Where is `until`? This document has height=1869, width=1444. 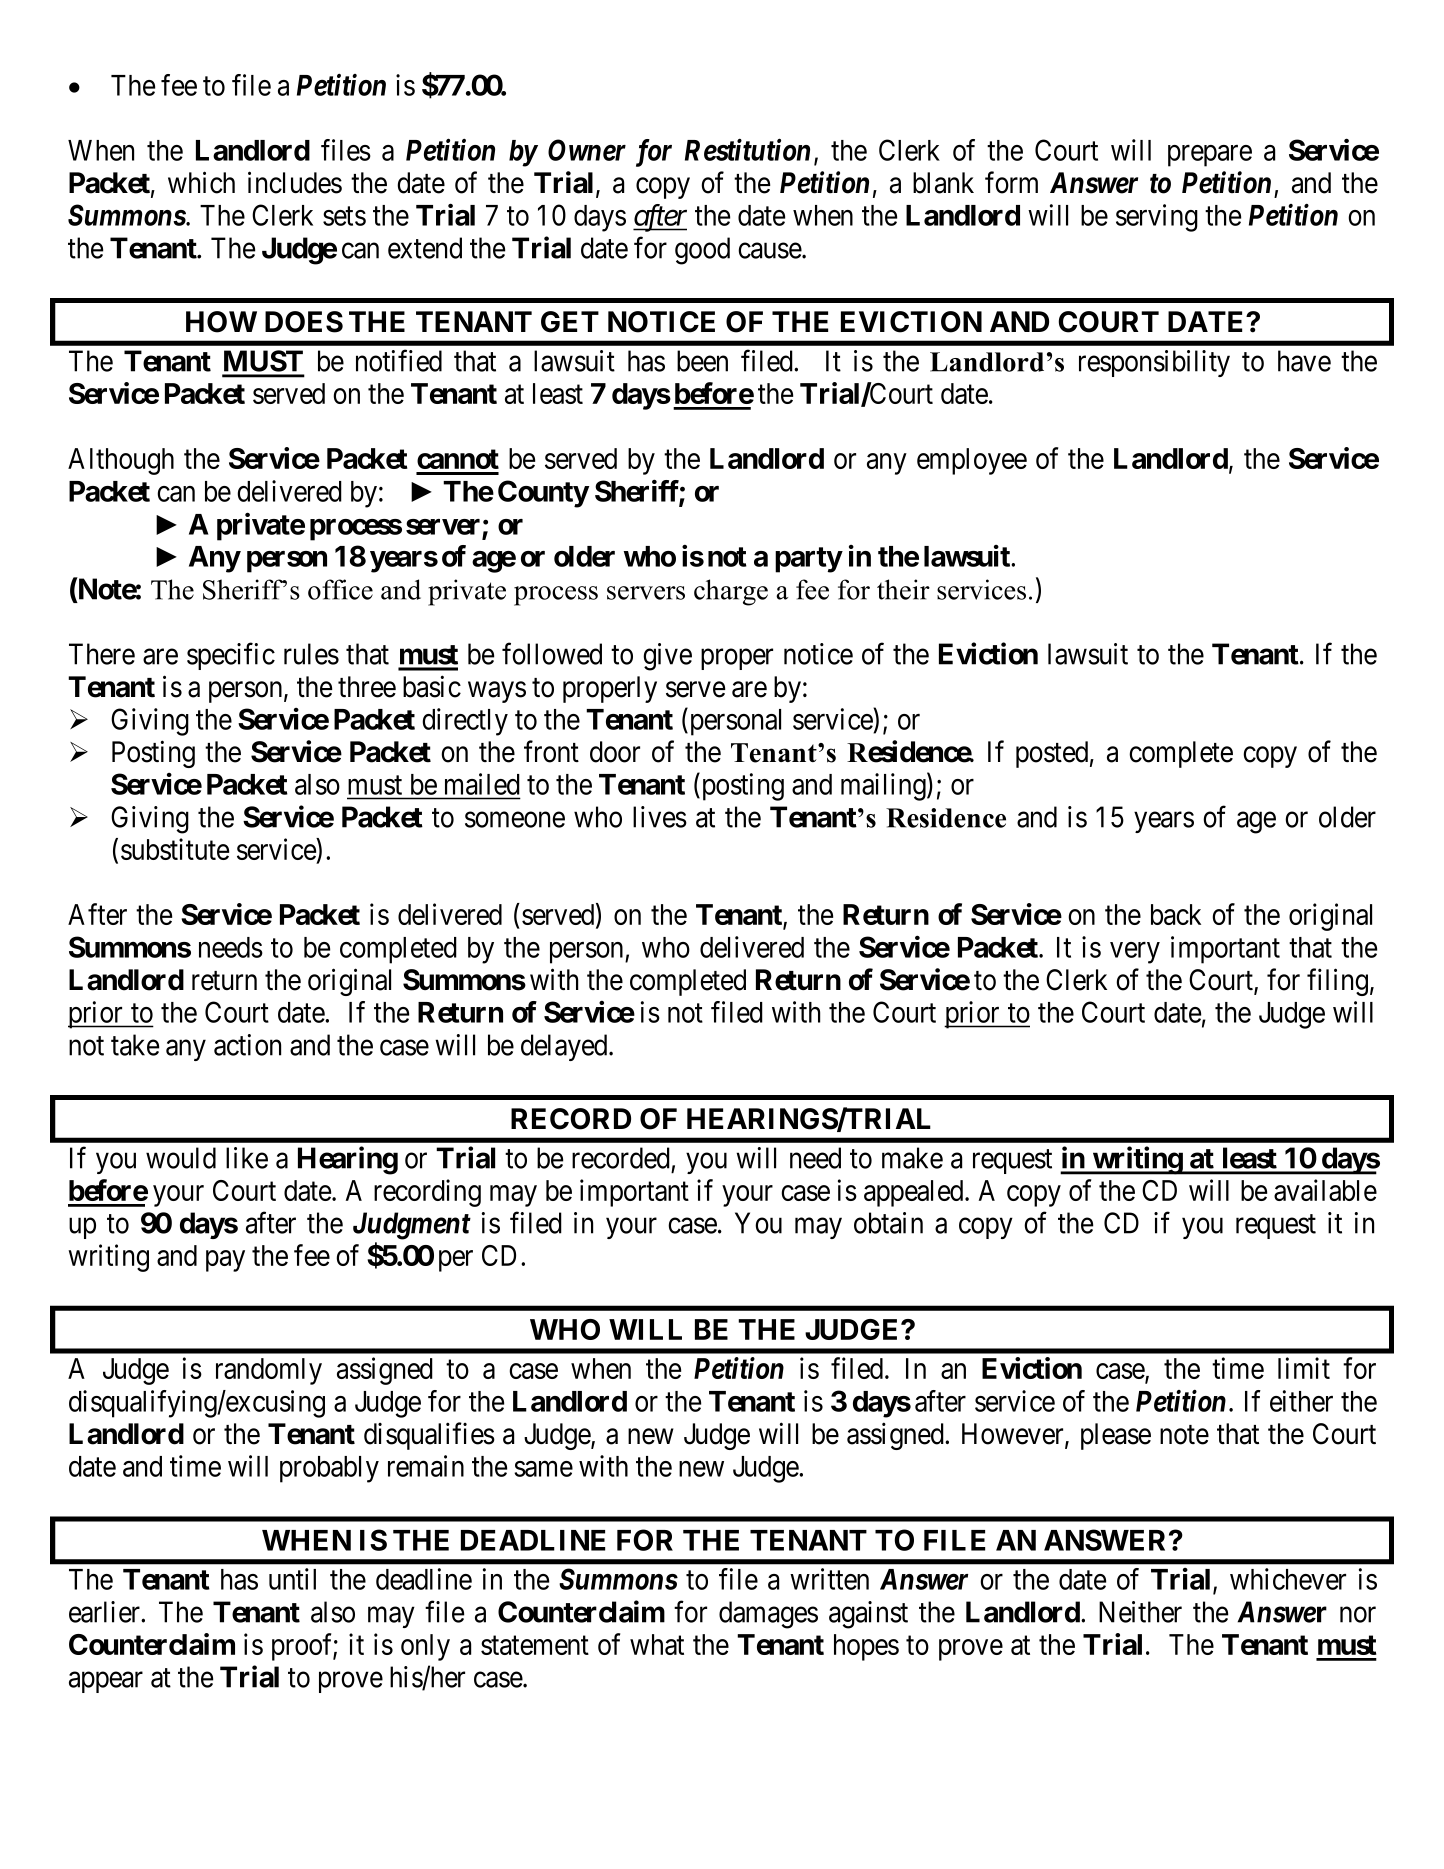
until is located at coordinates (292, 1579).
